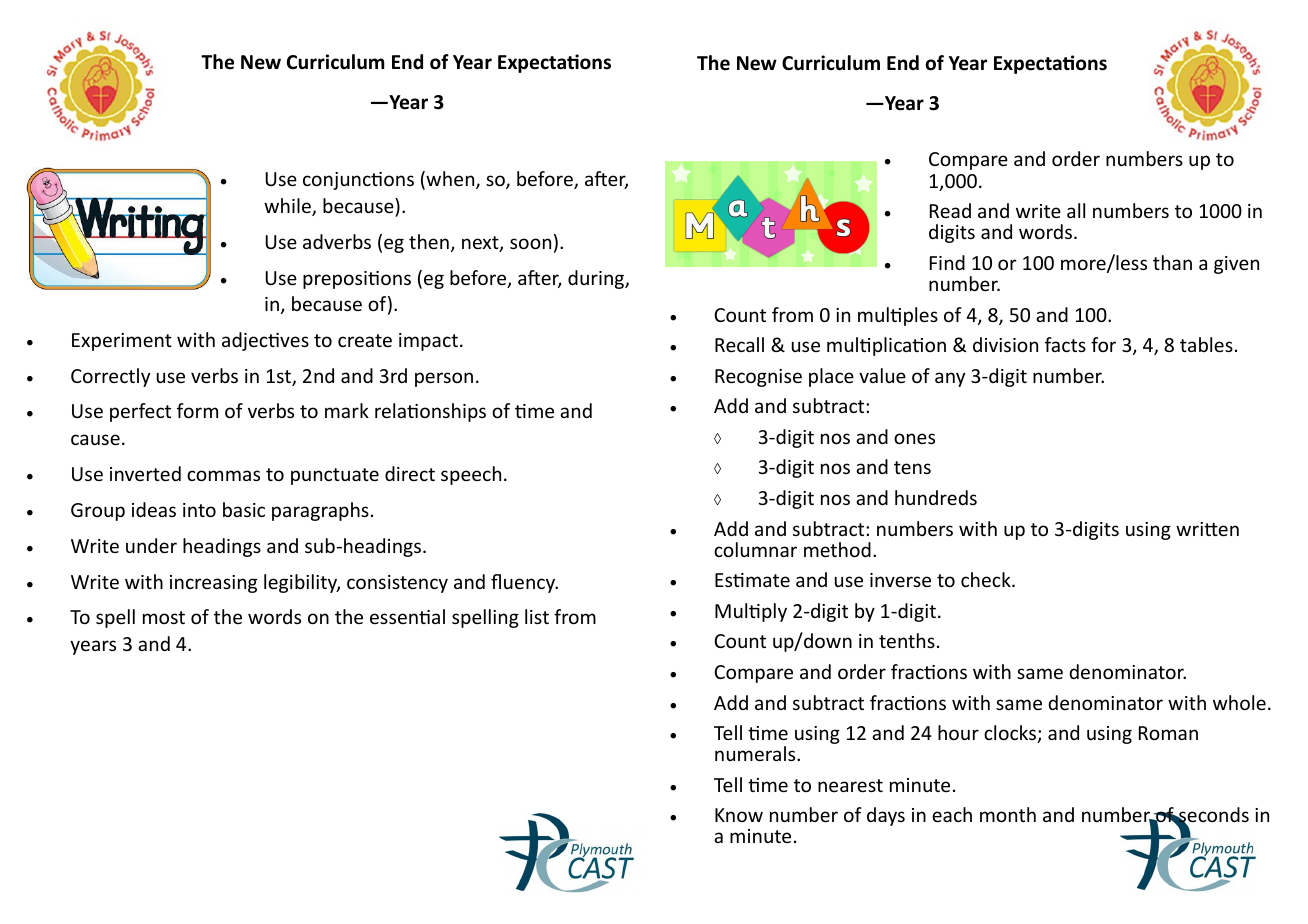  I want to click on Recognise, so click(758, 378).
